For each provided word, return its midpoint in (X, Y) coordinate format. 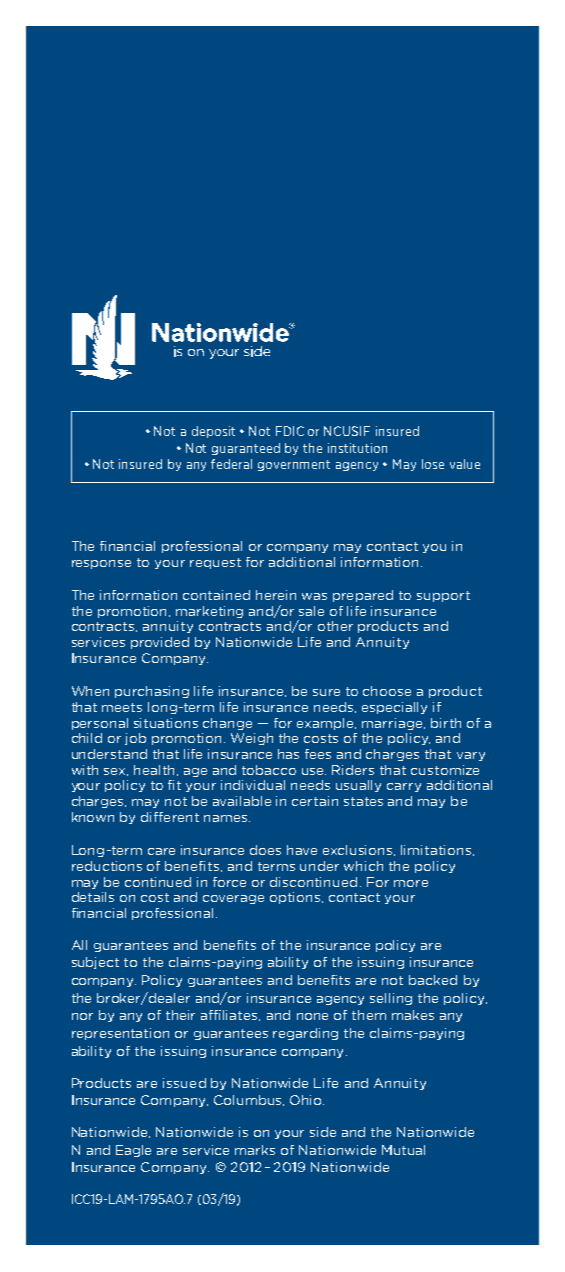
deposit (213, 432)
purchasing (152, 692)
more (411, 883)
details (93, 897)
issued (184, 1083)
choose (387, 691)
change (227, 724)
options (296, 898)
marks (255, 1150)
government (294, 465)
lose (433, 464)
